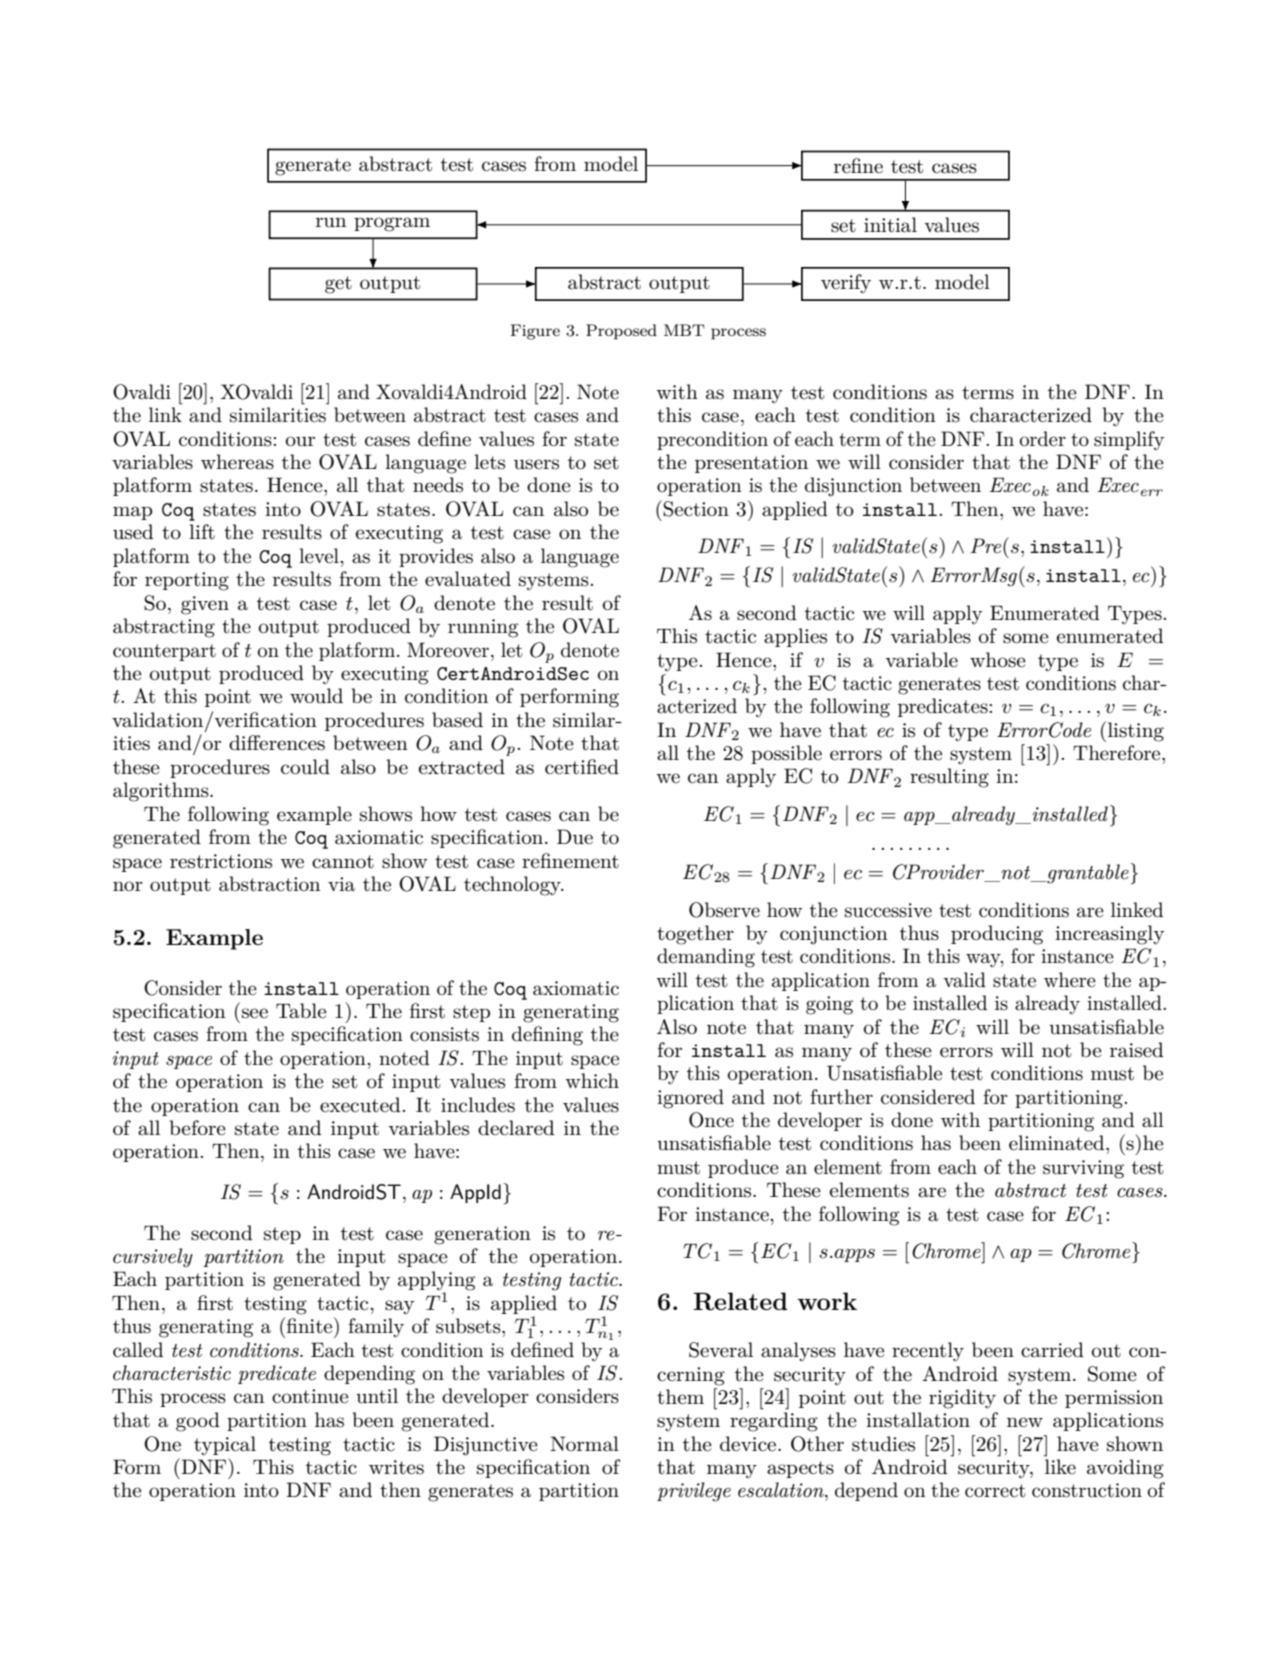 This document has width=1277, height=1653. I want to click on whose, so click(998, 660).
